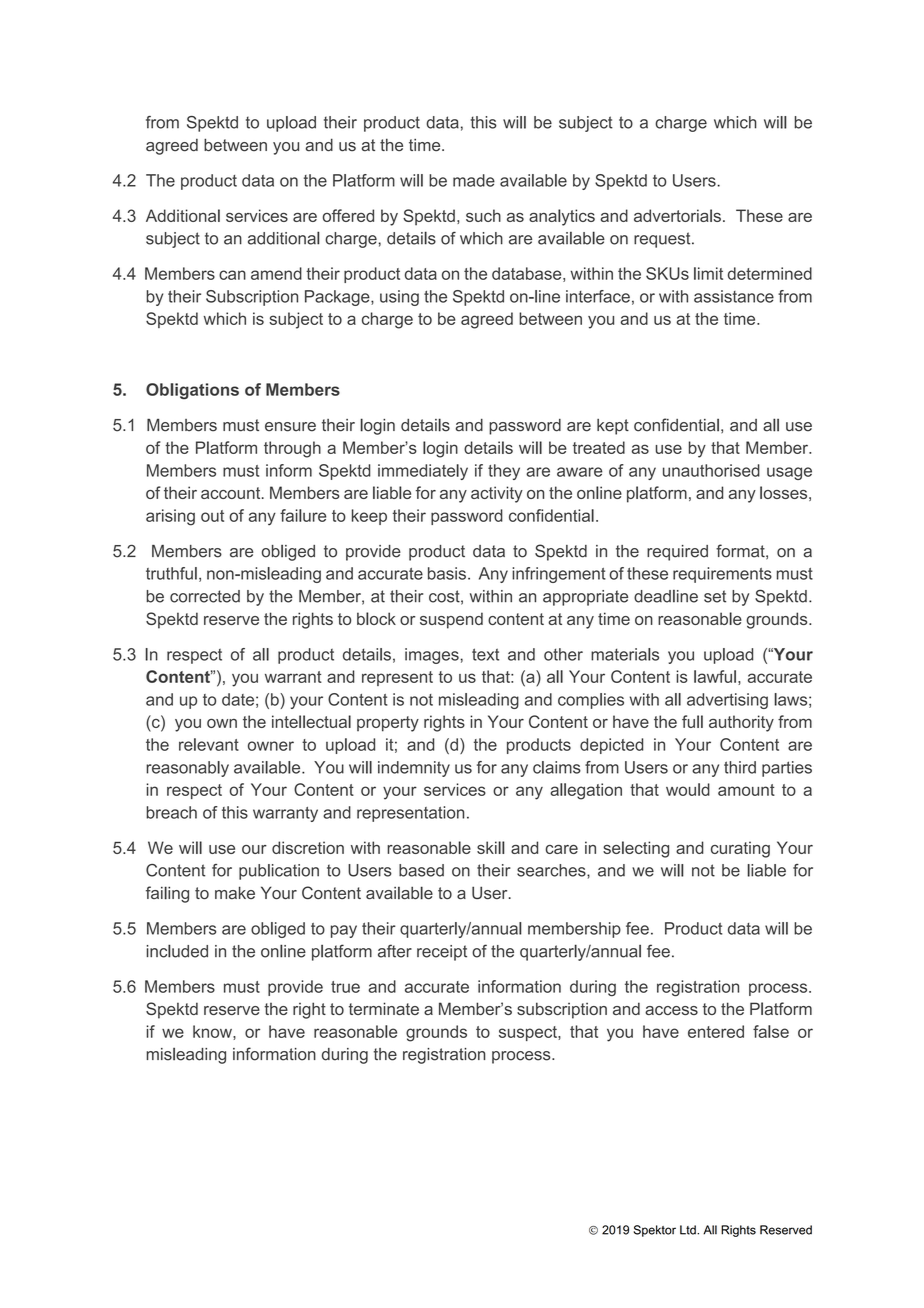 This page has width=924, height=1308. Describe the element at coordinates (384, 1008) in the page. I see `terminate` at that location.
